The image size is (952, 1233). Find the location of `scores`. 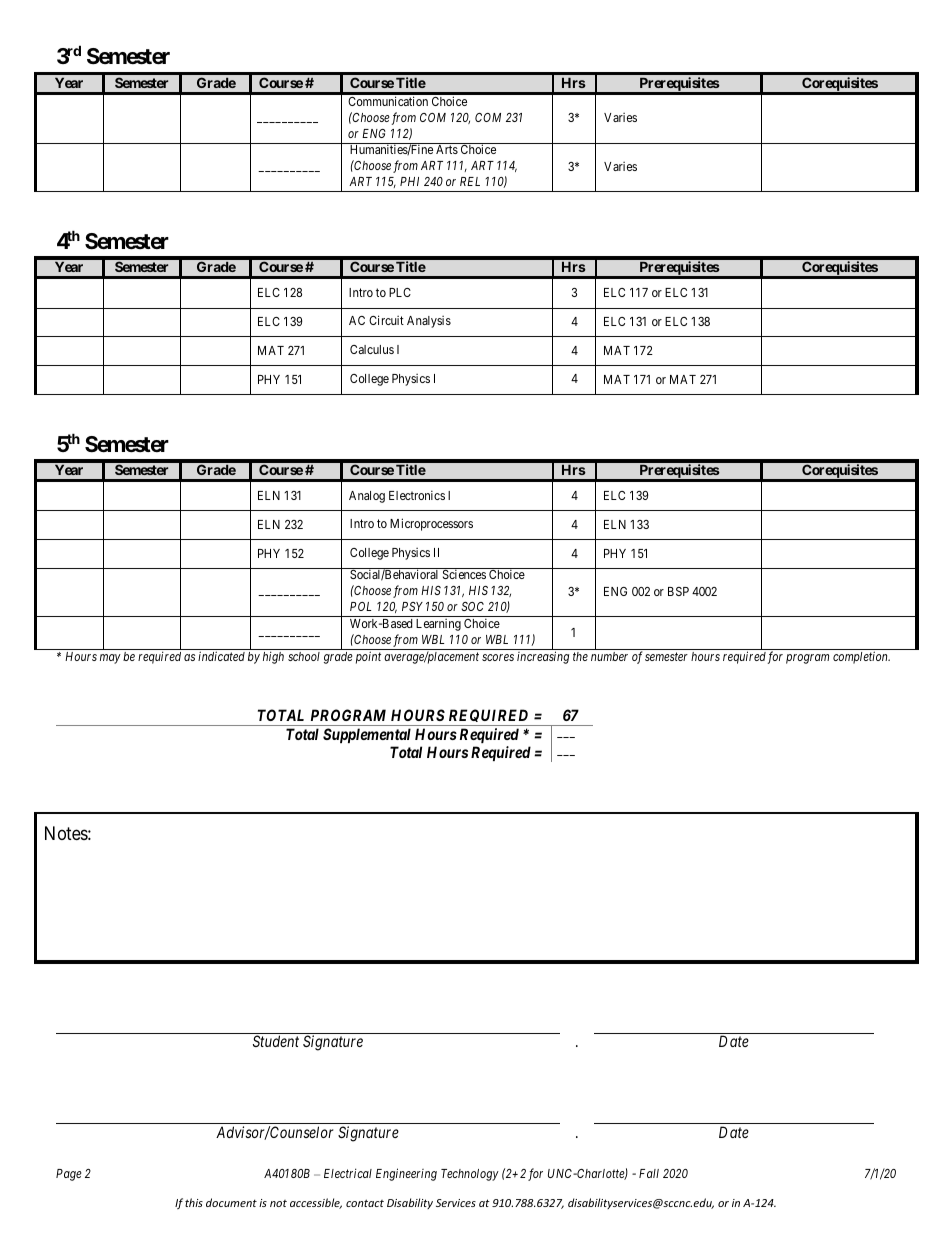

scores is located at coordinates (498, 657).
